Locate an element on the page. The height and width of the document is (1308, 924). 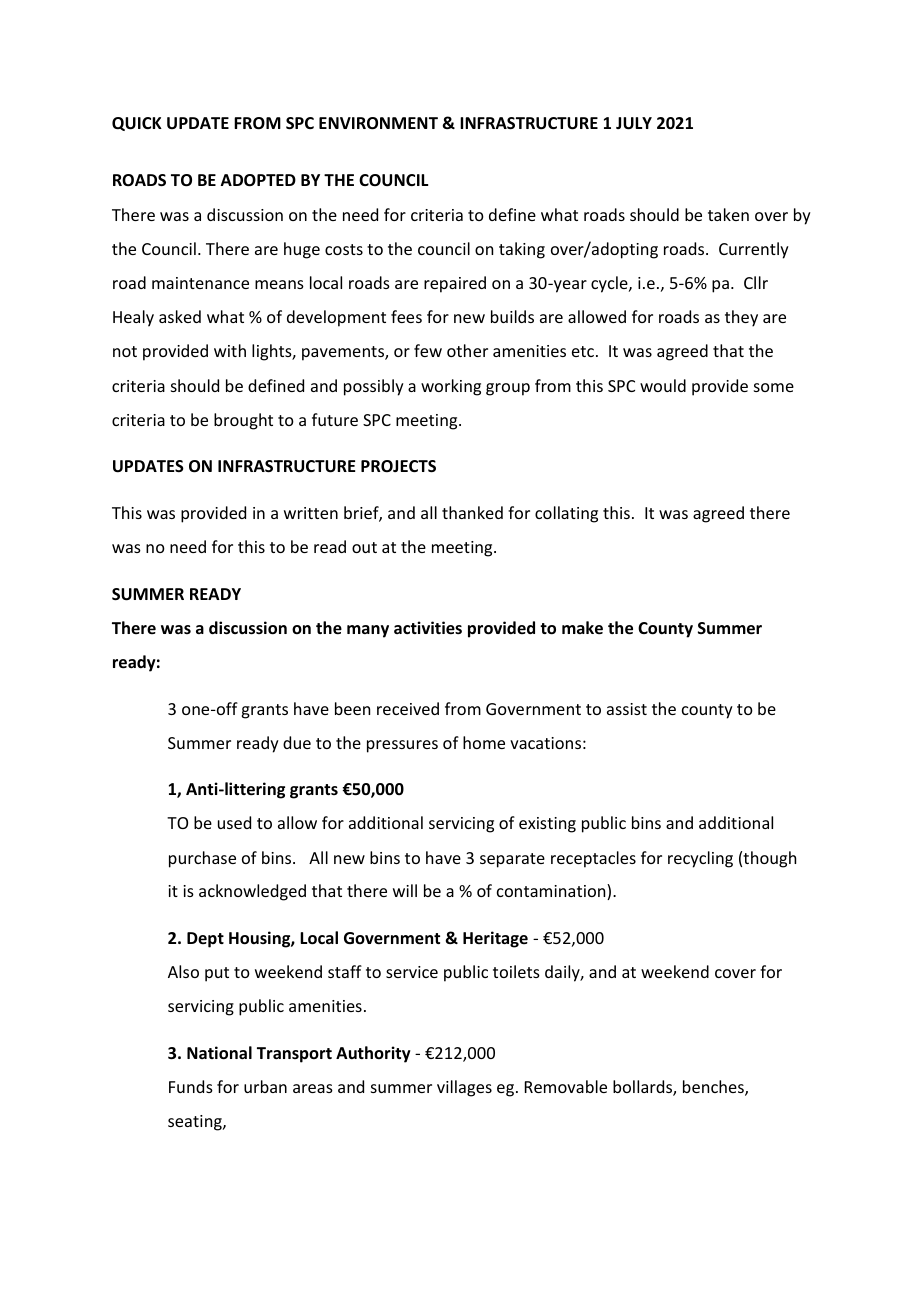
benches is located at coordinates (714, 1088).
